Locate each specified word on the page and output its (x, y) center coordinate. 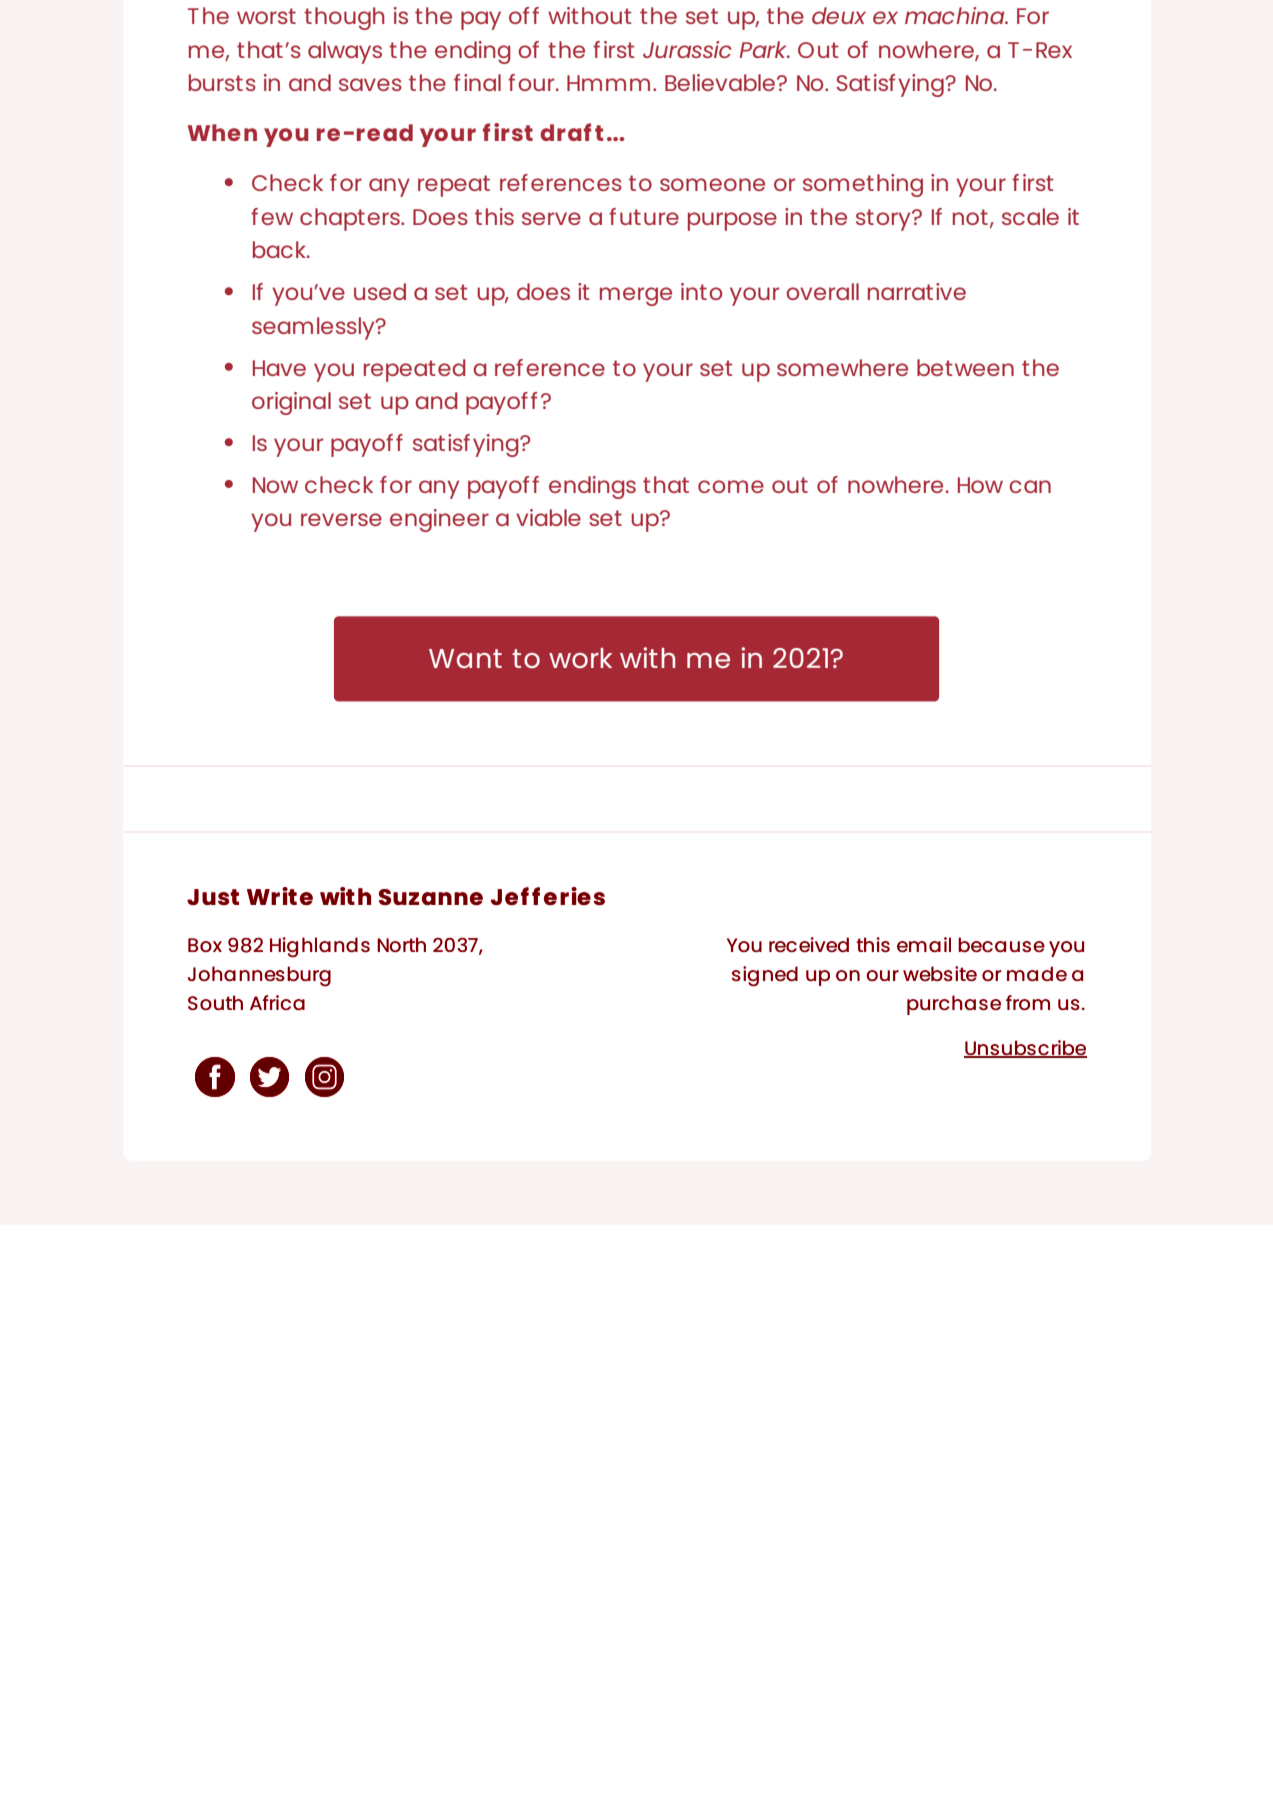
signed (765, 976)
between (965, 367)
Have (279, 368)
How (980, 485)
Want (465, 658)
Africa (277, 1002)
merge (636, 296)
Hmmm (608, 83)
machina (956, 15)
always (345, 52)
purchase (954, 1005)
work (580, 658)
